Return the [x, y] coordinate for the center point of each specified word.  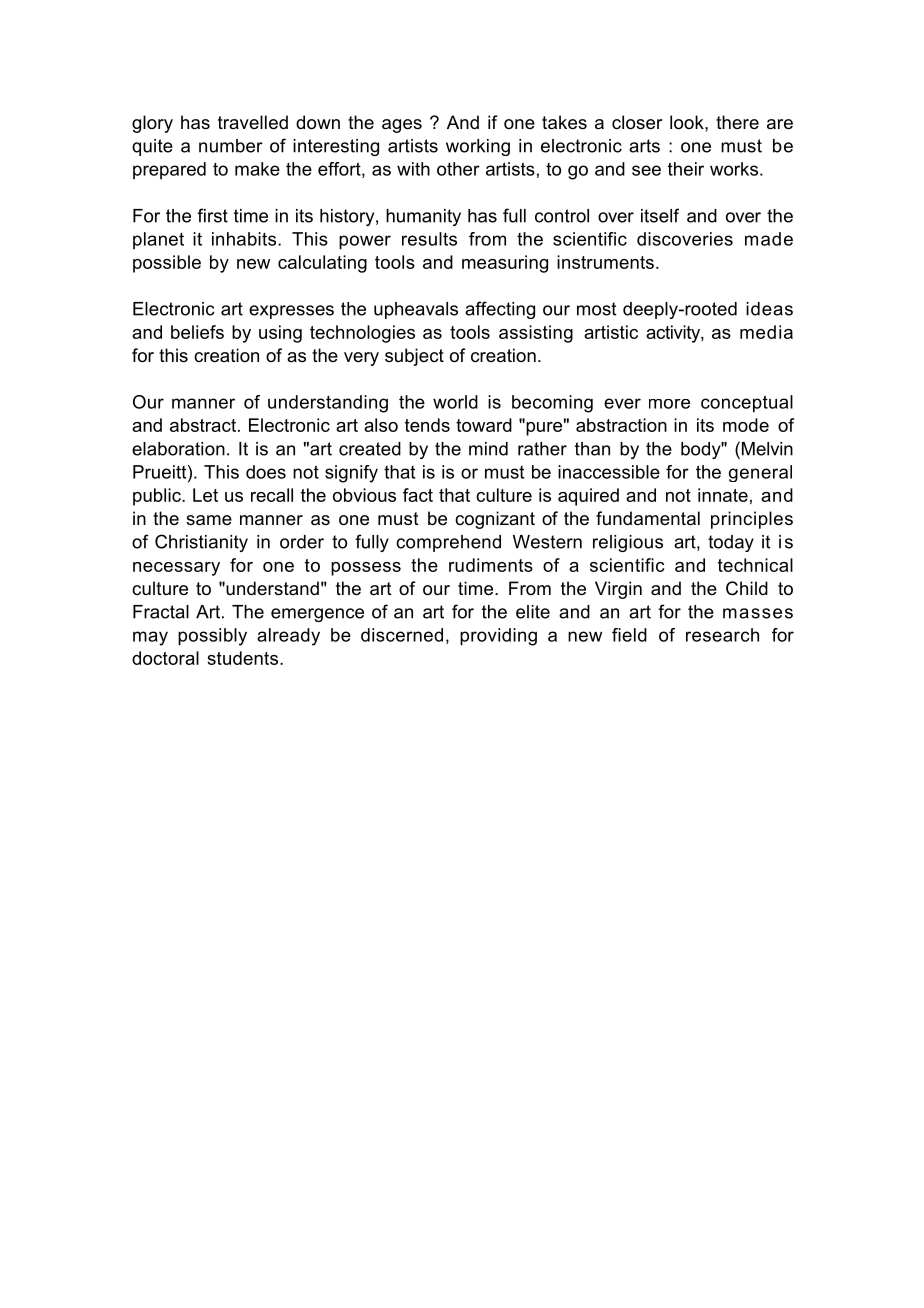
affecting [500, 310]
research [722, 635]
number [231, 146]
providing [498, 637]
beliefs [197, 332]
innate [723, 495]
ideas [769, 309]
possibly [212, 637]
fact [418, 495]
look [688, 122]
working [478, 147]
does [266, 472]
